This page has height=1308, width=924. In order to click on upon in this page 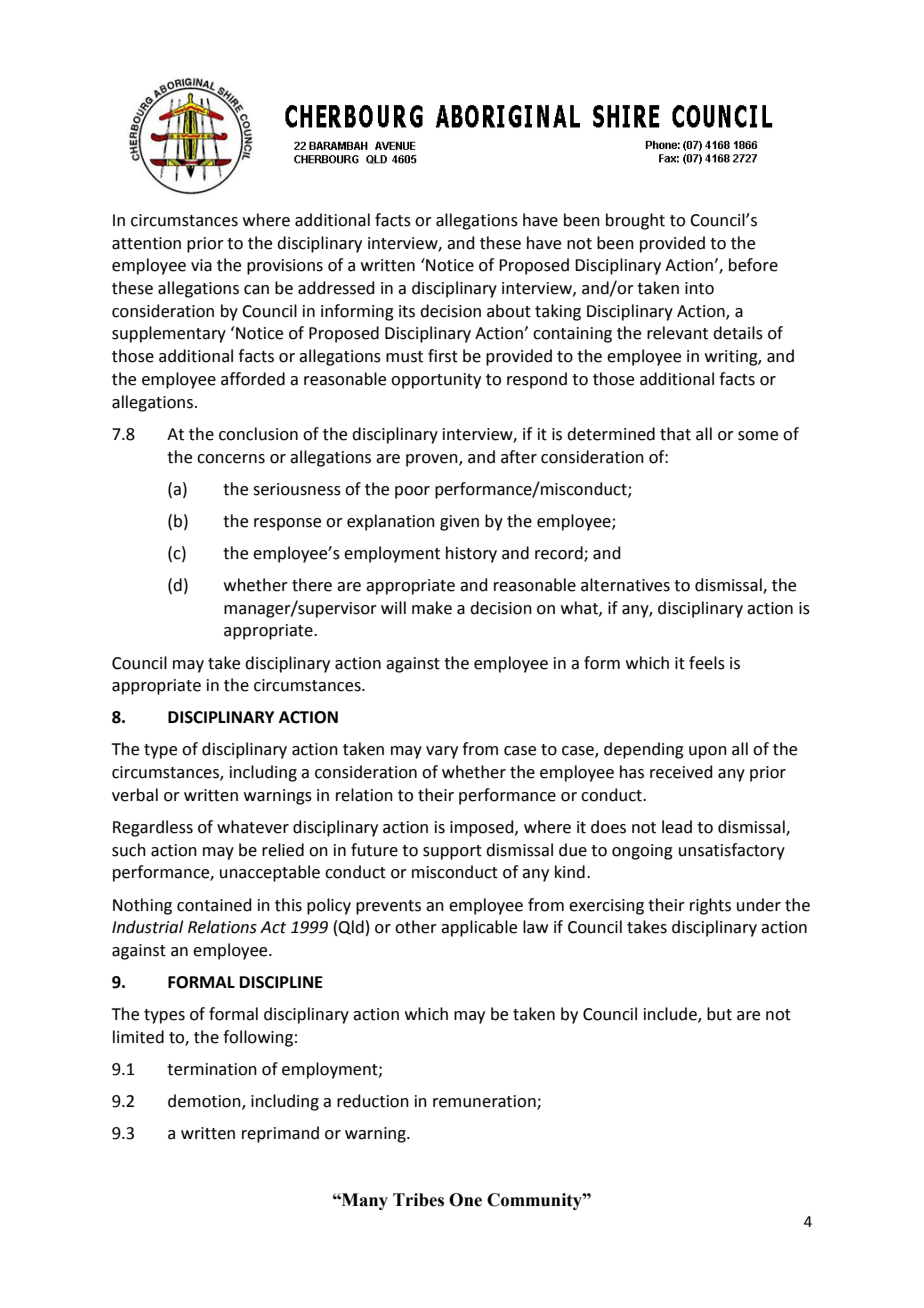, I will do `click(708, 752)`.
